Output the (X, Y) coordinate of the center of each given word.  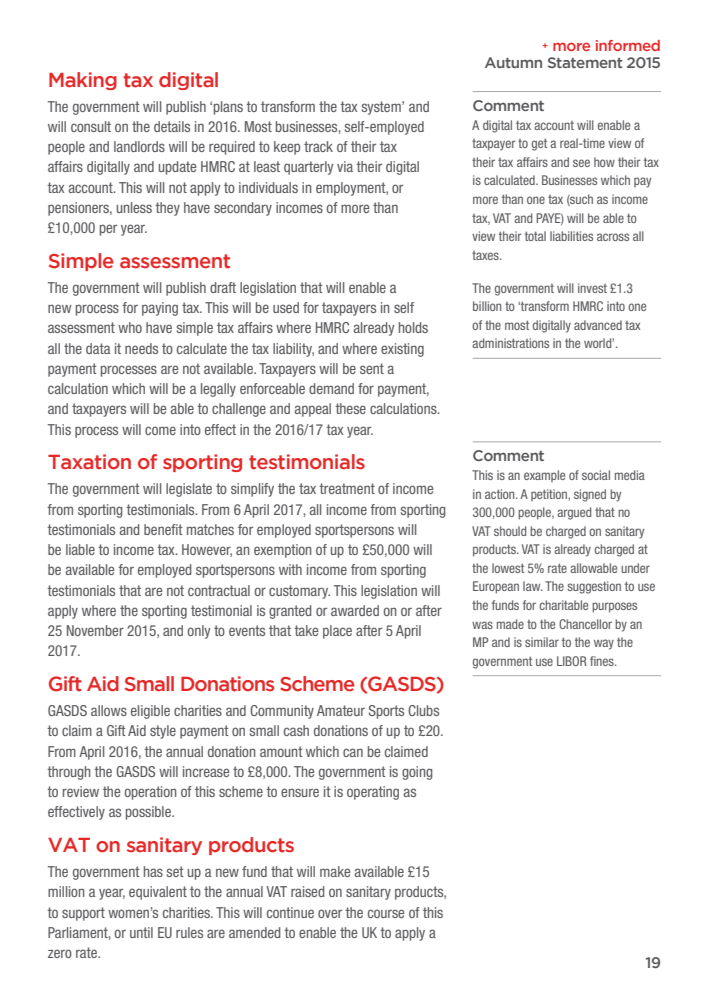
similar (542, 642)
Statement (585, 62)
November (95, 630)
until (141, 932)
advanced (598, 325)
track (318, 146)
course (386, 913)
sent (372, 368)
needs (141, 348)
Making (83, 81)
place (337, 632)
